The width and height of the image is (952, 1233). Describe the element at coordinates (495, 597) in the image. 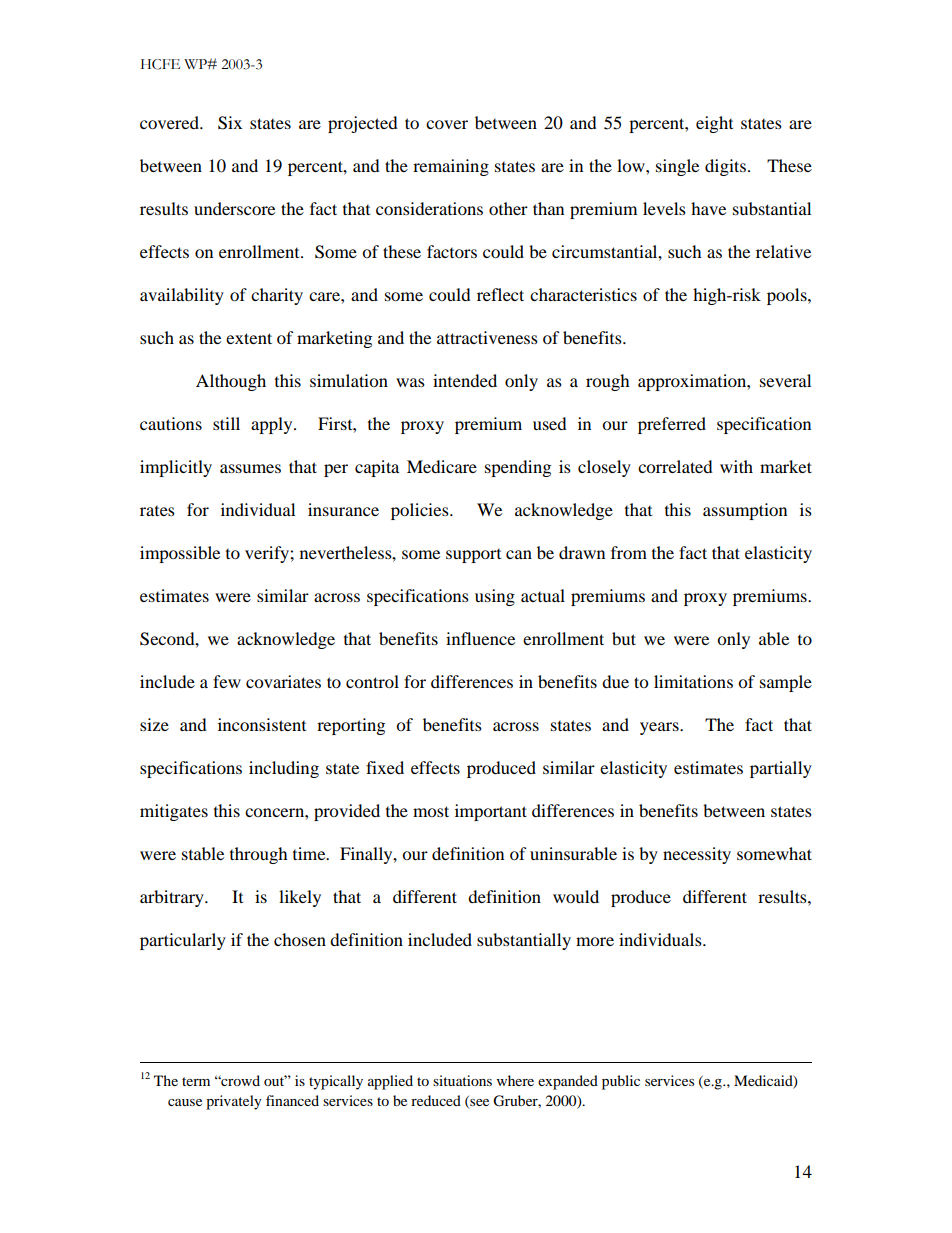

I see `using` at that location.
